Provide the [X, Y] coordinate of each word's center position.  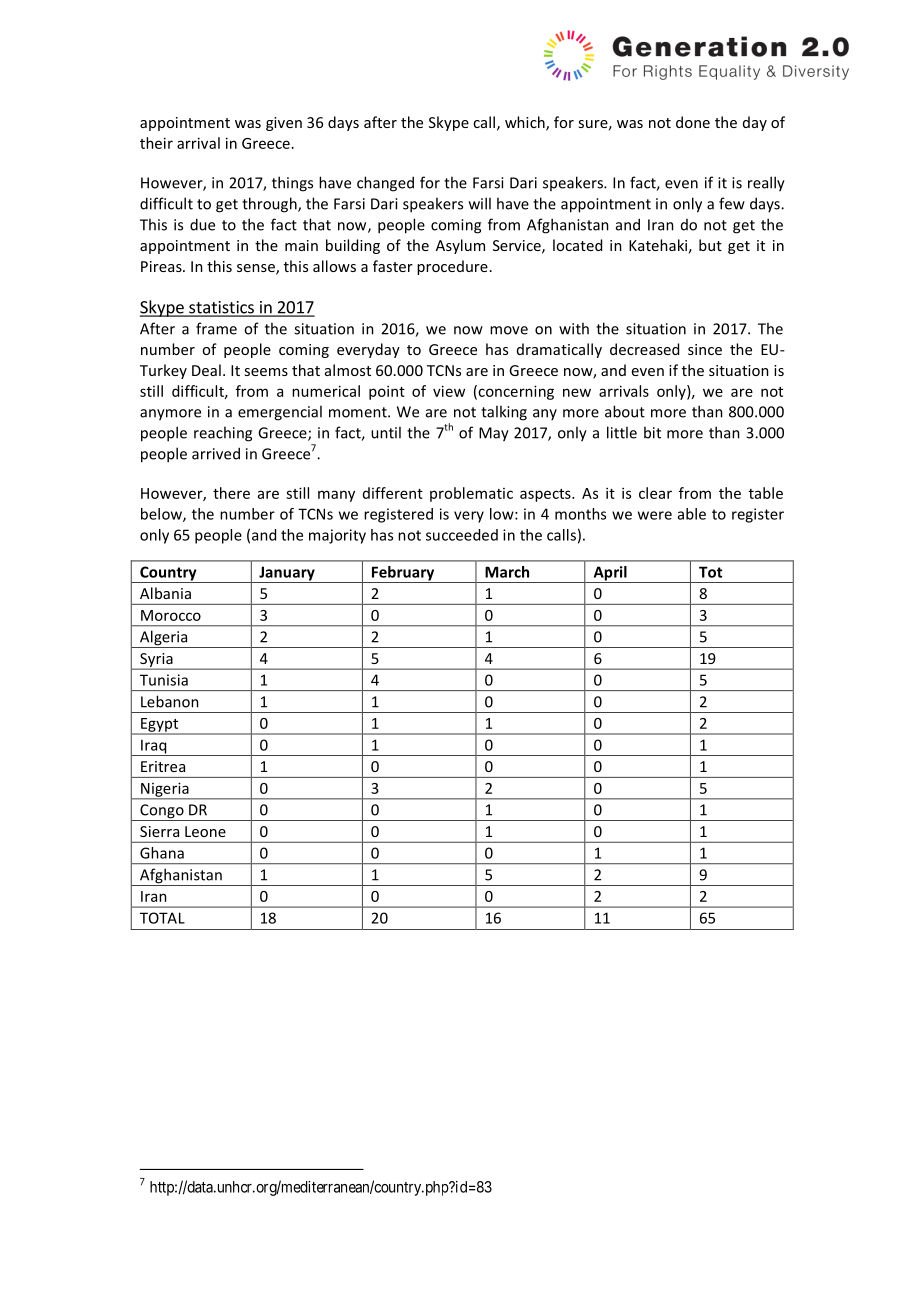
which [526, 123]
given [284, 124]
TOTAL [162, 918]
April [610, 574]
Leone [205, 831]
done [693, 122]
